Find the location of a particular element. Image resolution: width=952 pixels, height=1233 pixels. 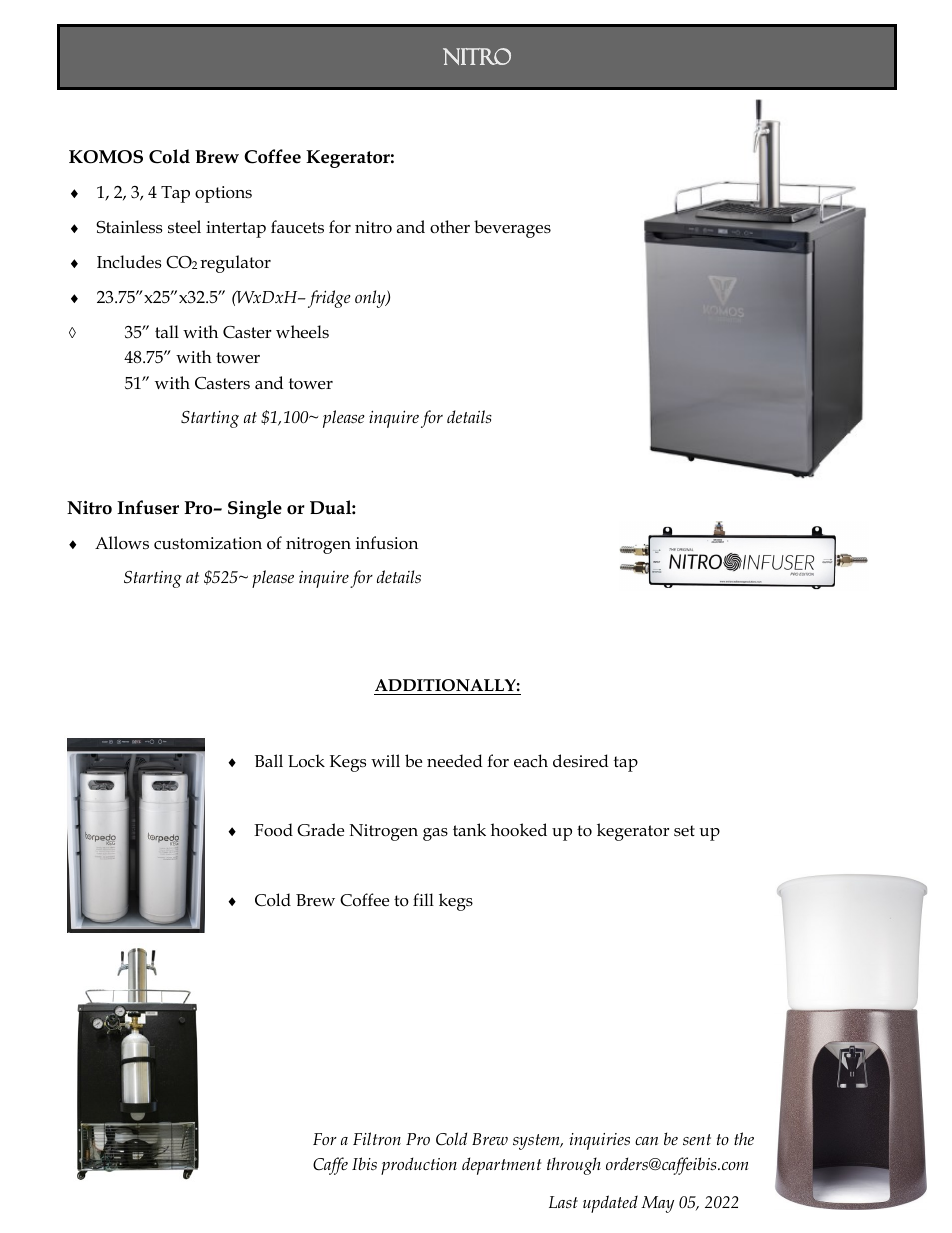

other is located at coordinates (450, 227).
